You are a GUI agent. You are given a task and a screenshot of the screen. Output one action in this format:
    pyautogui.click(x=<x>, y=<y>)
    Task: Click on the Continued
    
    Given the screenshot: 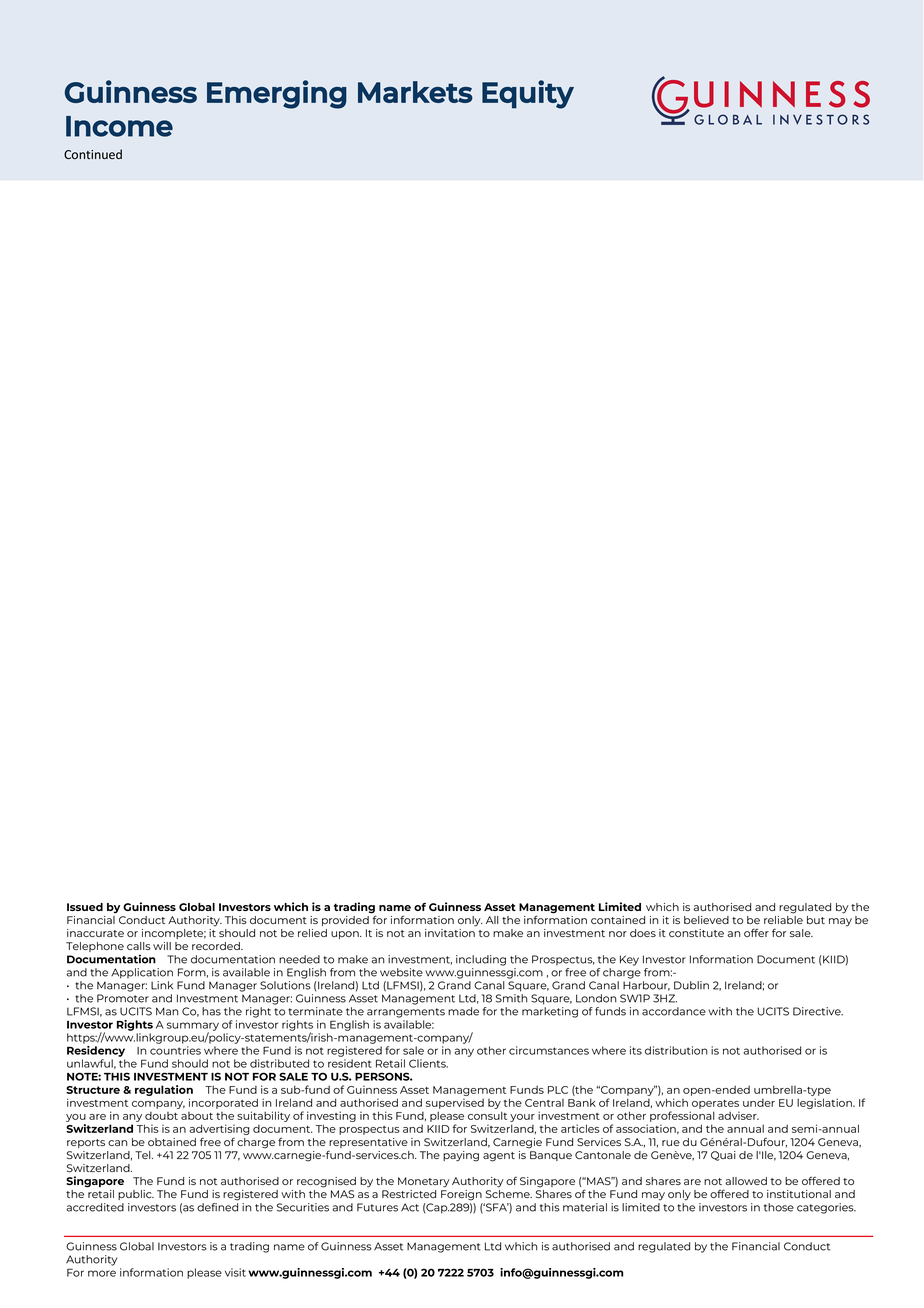 What is the action you would take?
    pyautogui.click(x=93, y=154)
